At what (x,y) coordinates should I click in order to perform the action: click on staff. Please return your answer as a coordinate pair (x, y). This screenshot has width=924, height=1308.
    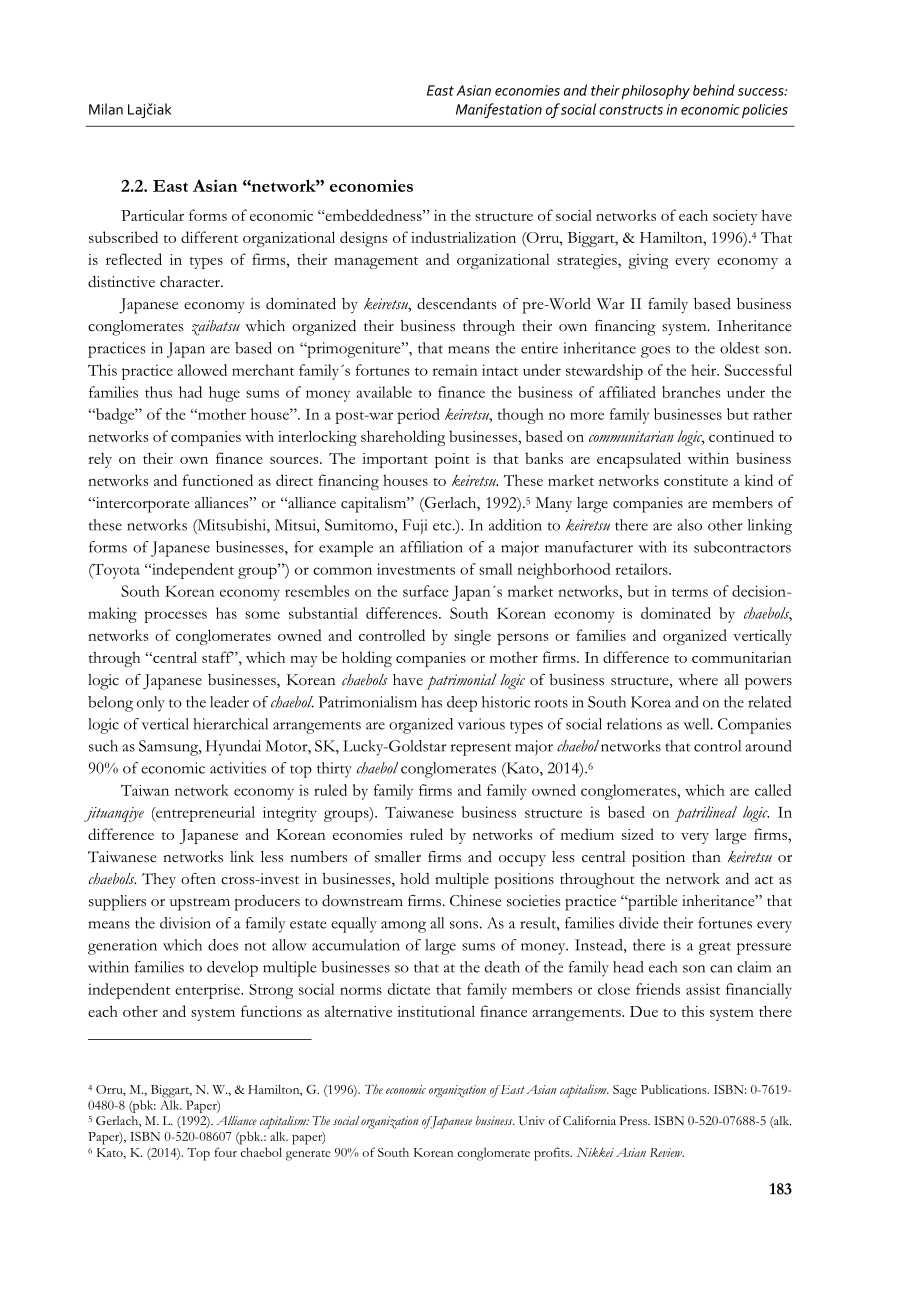
    Looking at the image, I should click on (218, 657).
